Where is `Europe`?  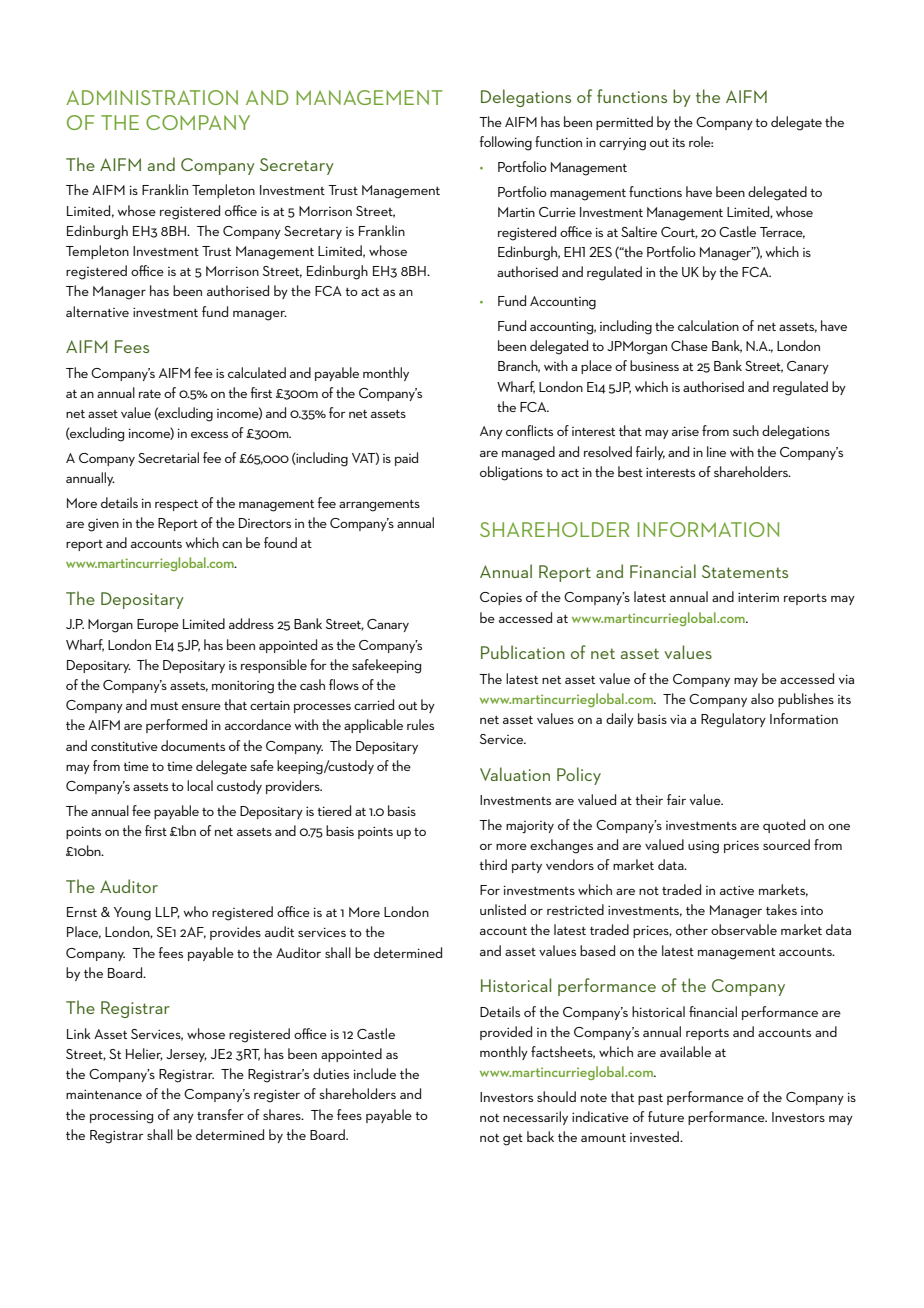
Europe is located at coordinates (158, 625).
